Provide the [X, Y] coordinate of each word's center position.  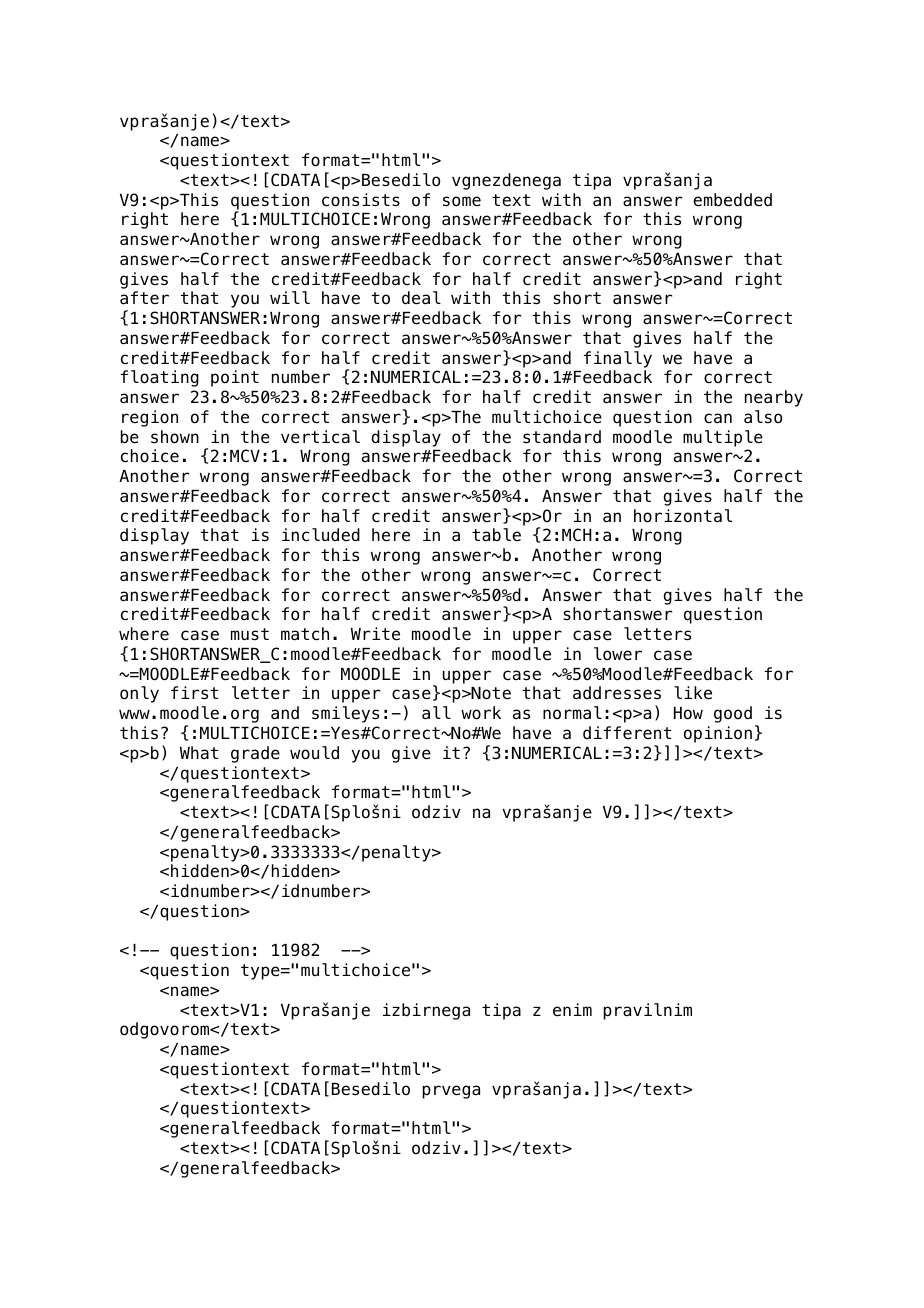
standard [562, 437]
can [718, 418]
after [144, 298]
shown [175, 437]
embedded [732, 200]
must [250, 634]
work [481, 713]
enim [572, 1010]
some [462, 201]
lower [618, 654]
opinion [718, 734]
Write [375, 634]
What [199, 752]
